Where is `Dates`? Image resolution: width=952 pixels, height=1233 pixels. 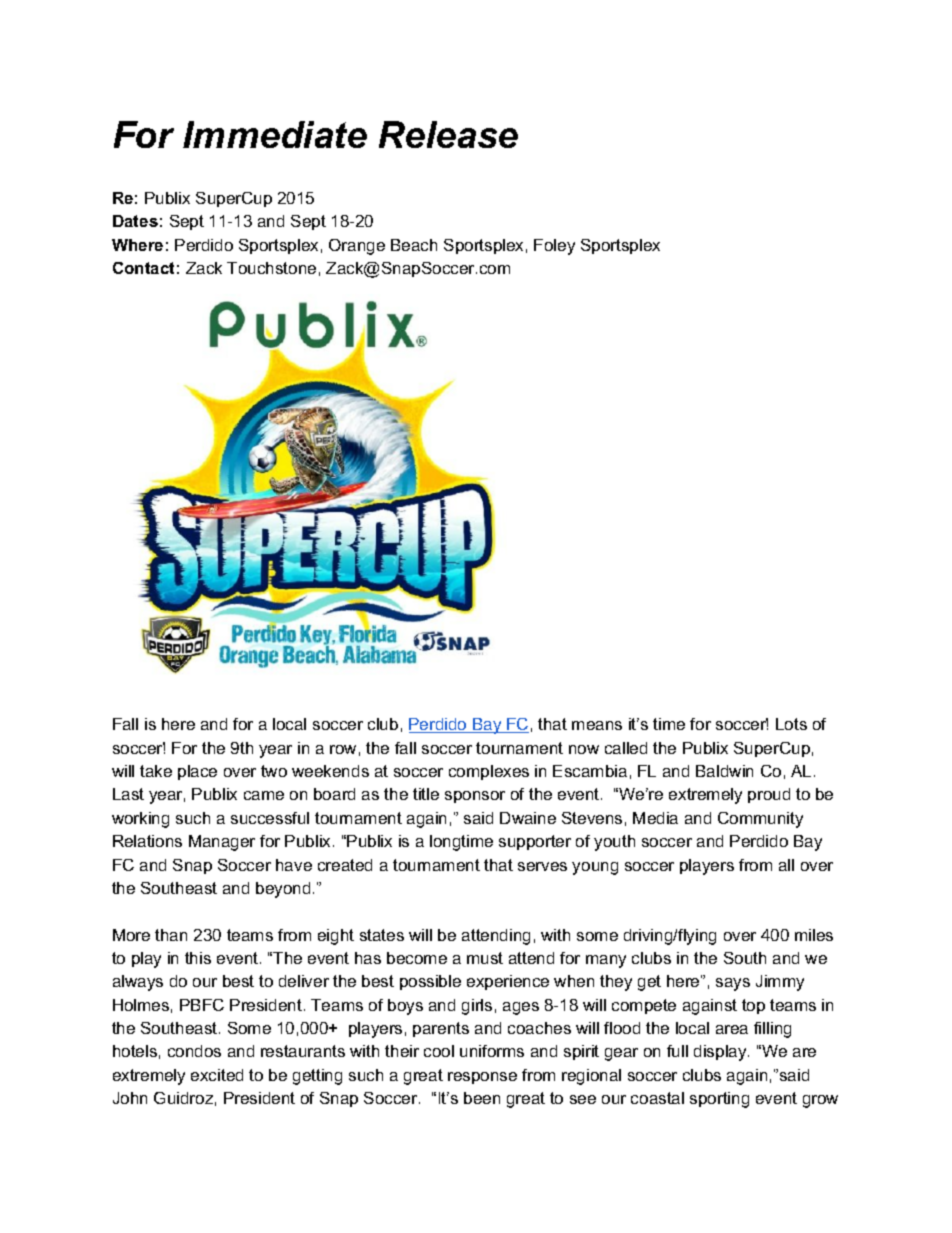
Dates is located at coordinates (135, 221).
